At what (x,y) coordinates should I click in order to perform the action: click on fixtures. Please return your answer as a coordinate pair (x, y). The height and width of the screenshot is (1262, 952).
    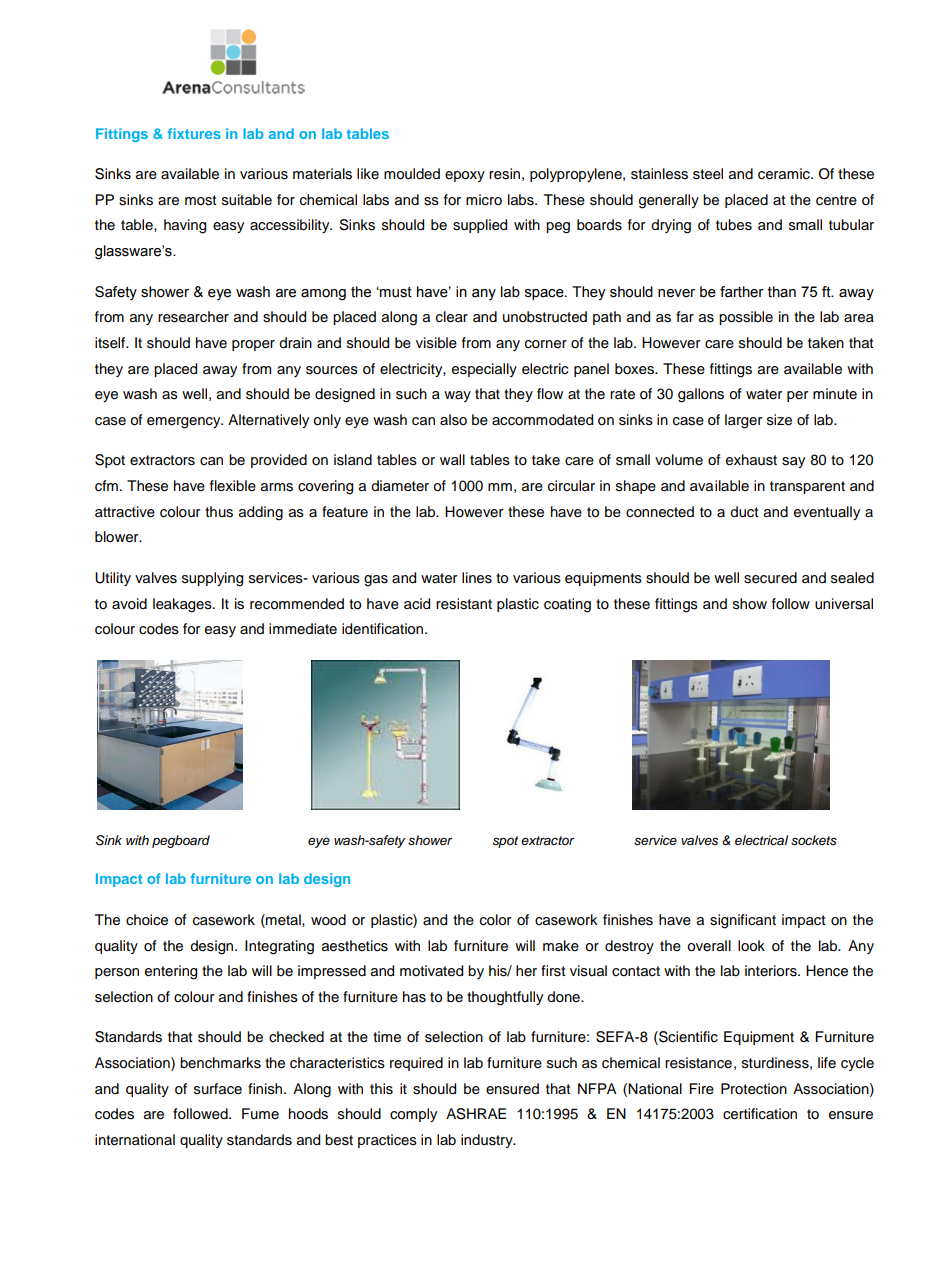
    Looking at the image, I should click on (194, 133).
